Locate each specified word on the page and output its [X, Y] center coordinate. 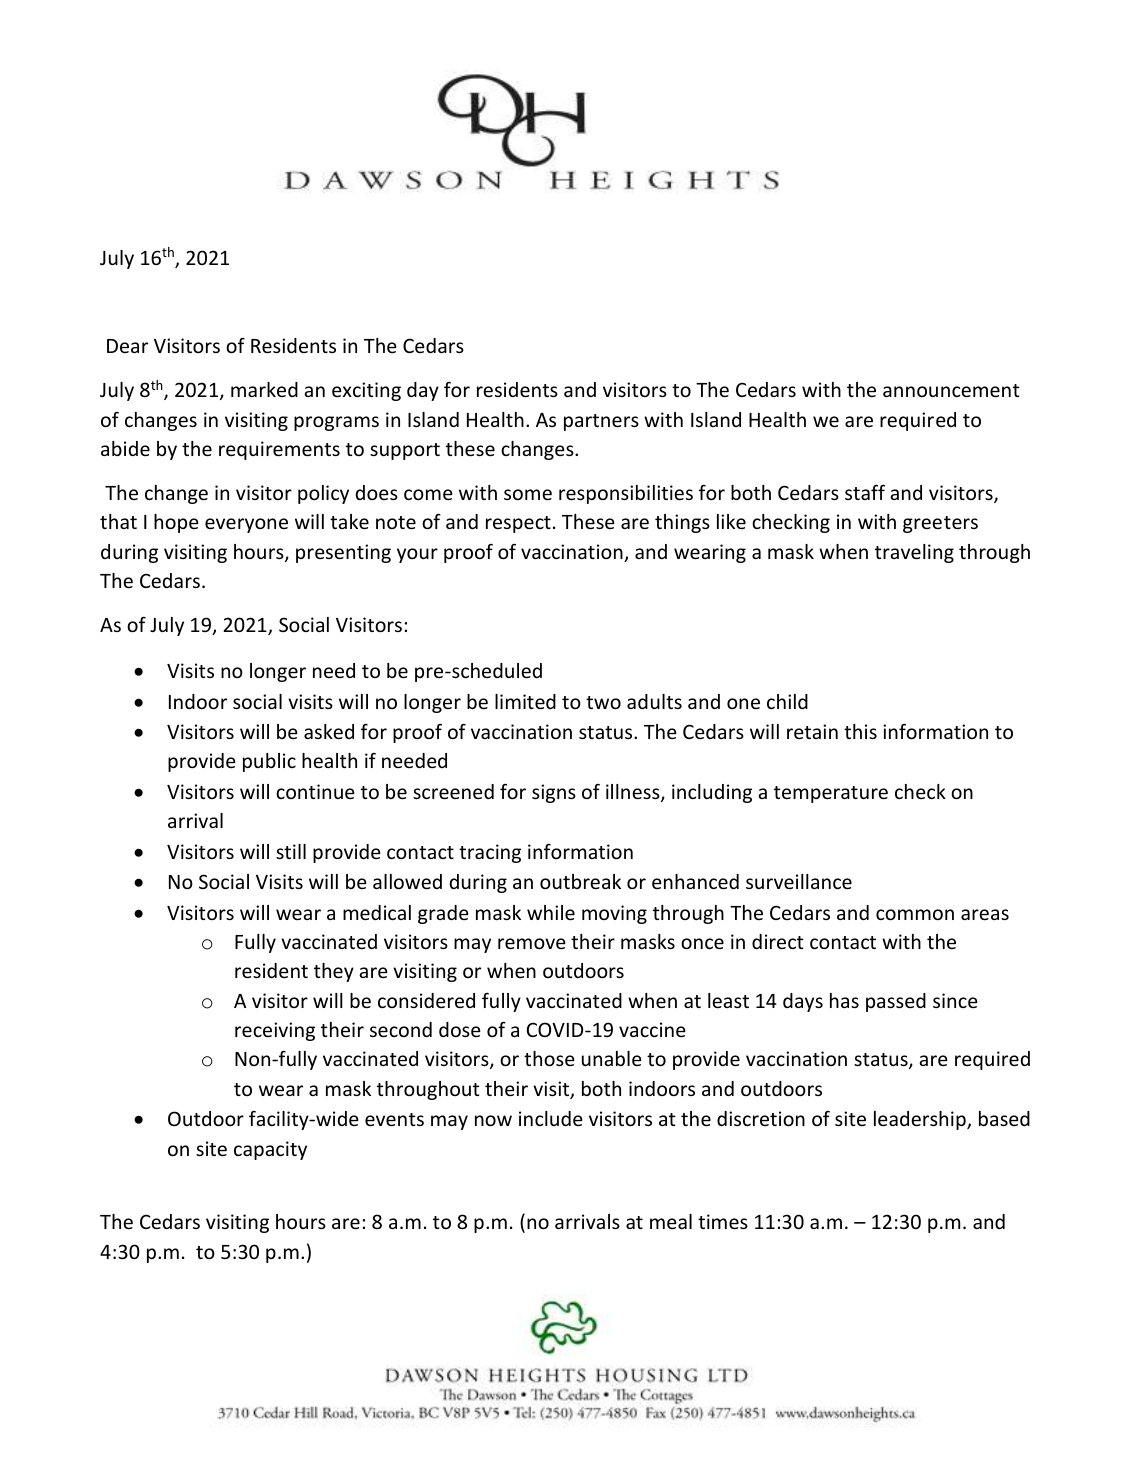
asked [329, 731]
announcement [951, 390]
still [291, 851]
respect [518, 524]
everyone [246, 525]
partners [601, 422]
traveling [914, 553]
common [915, 914]
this [860, 731]
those [549, 1058]
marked [264, 389]
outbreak [580, 881]
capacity [270, 1150]
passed [896, 1002]
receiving [275, 1031]
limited [525, 701]
